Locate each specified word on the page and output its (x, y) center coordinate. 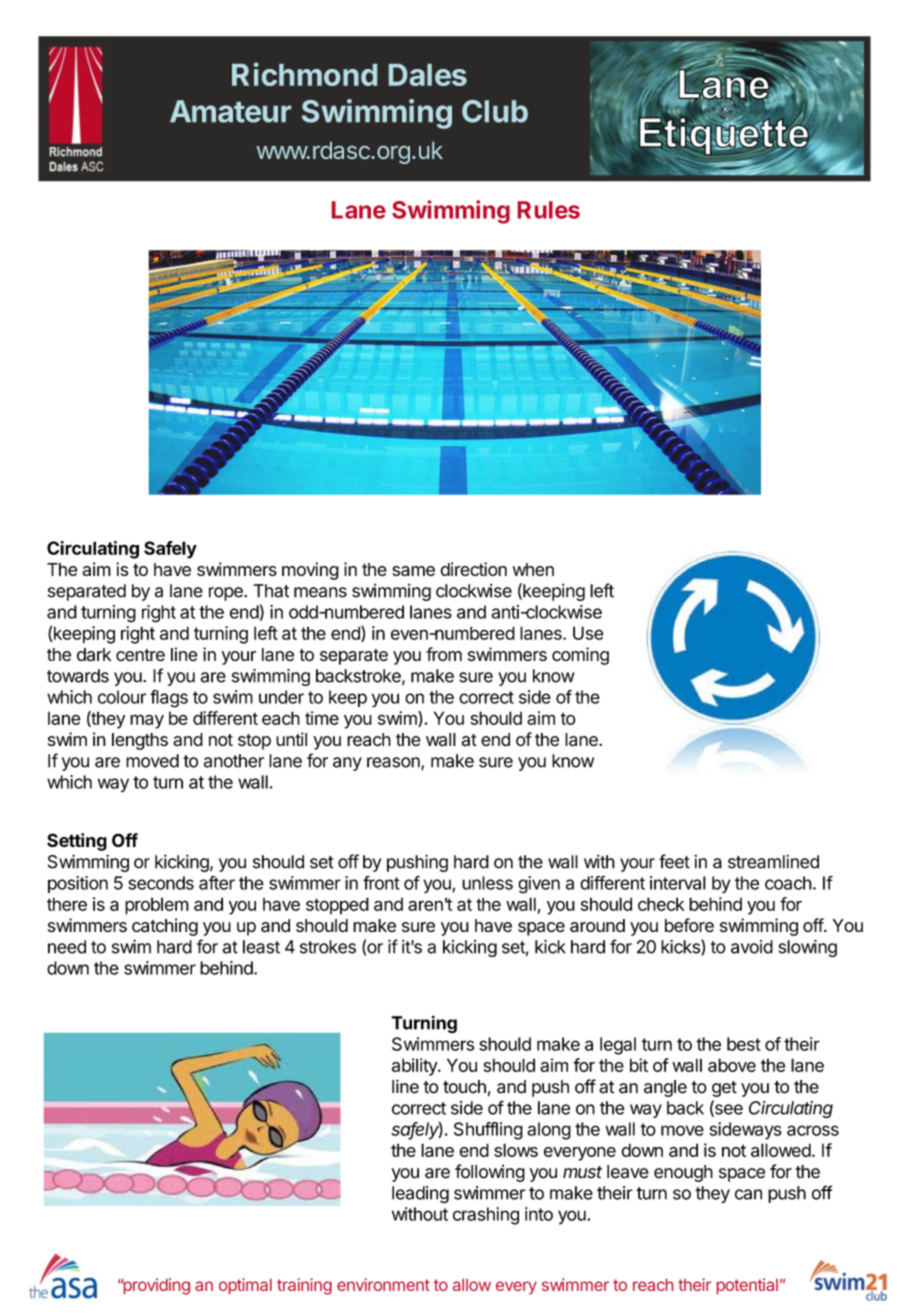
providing (155, 1286)
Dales (428, 75)
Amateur (230, 111)
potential (747, 1286)
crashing (486, 1216)
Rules (549, 210)
